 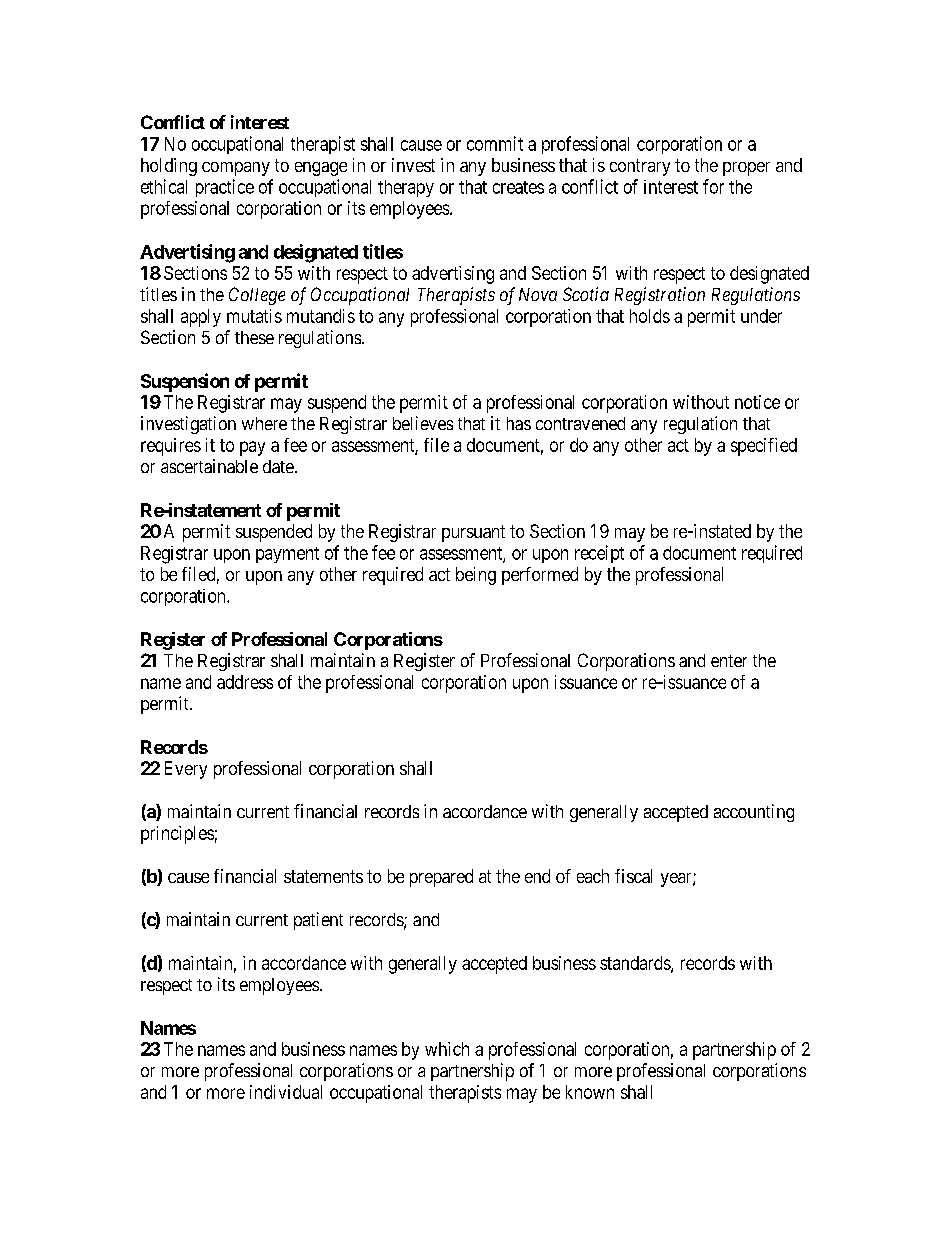 I want to click on known, so click(x=590, y=1092).
